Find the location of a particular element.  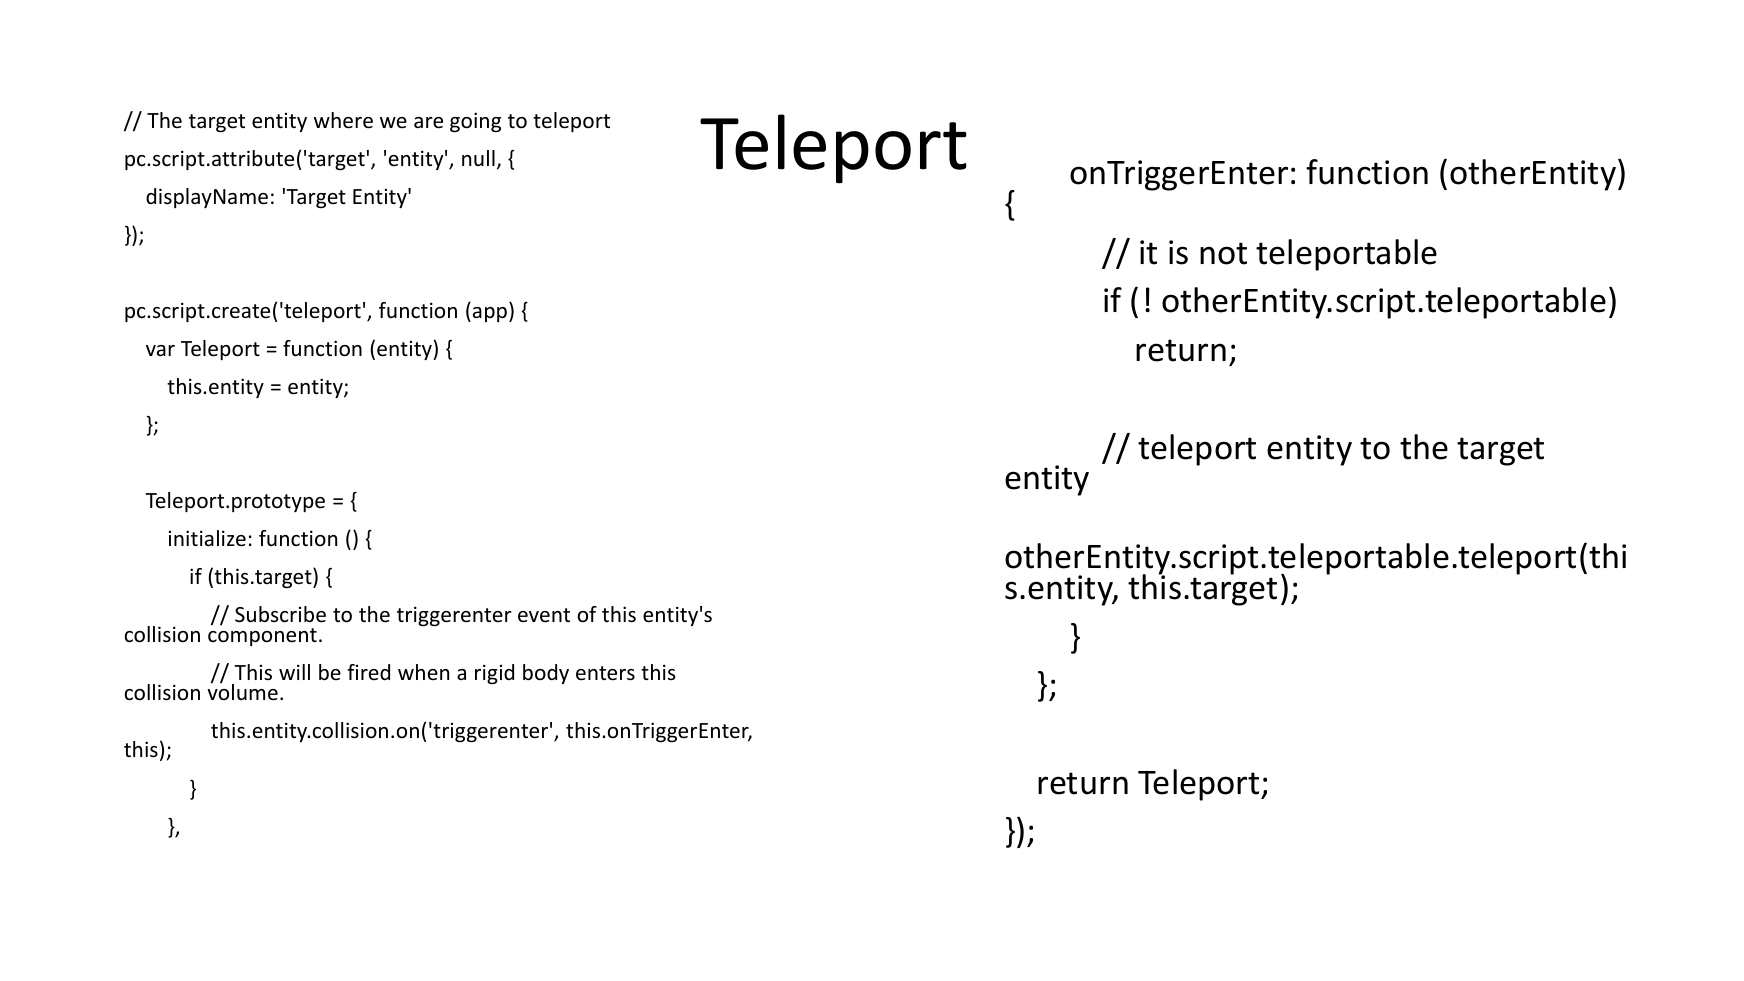

var is located at coordinates (160, 350).
